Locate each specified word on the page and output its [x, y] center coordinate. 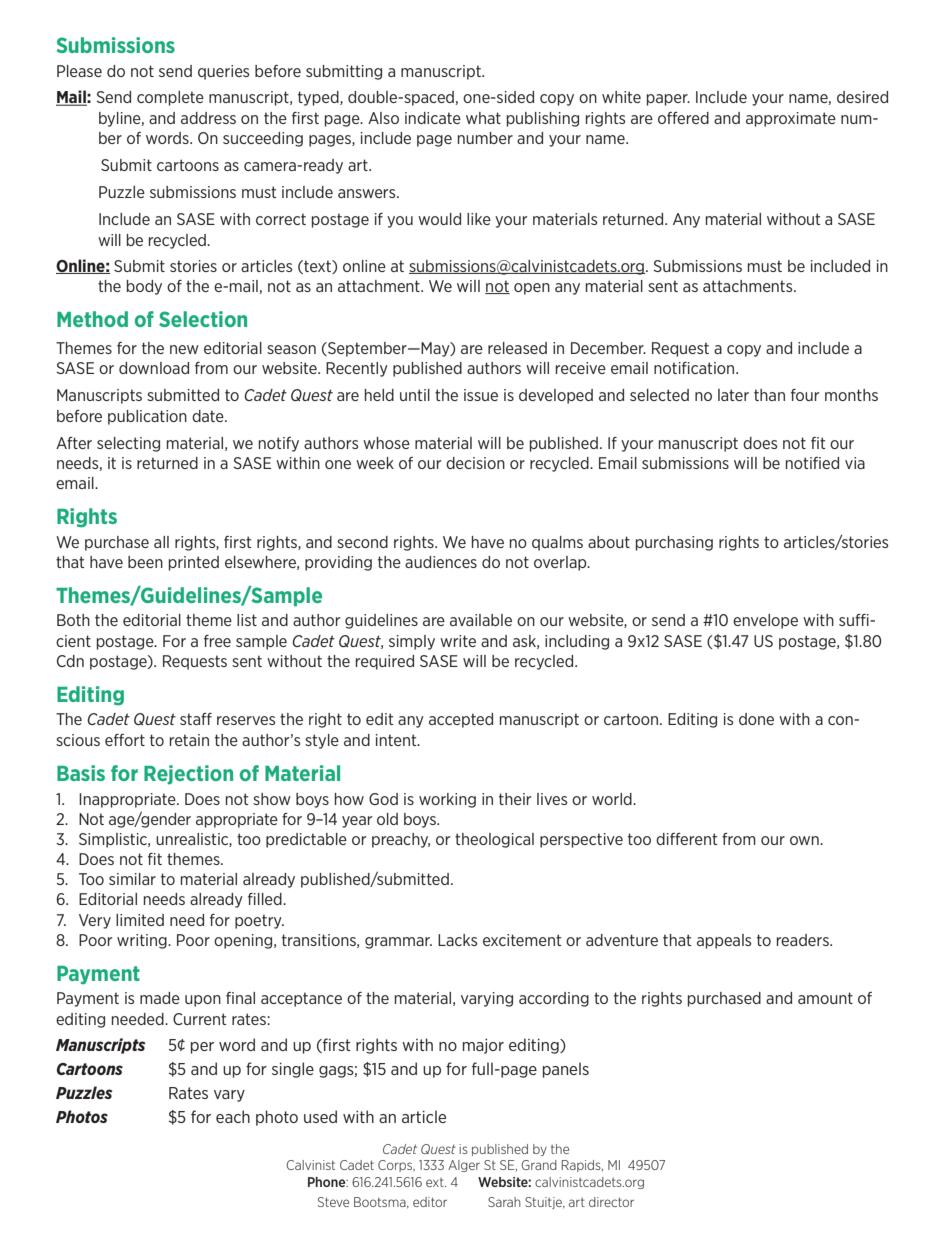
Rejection [188, 775]
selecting [128, 444]
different [686, 839]
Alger [464, 1166]
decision [475, 463]
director [611, 1202]
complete [170, 98]
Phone [328, 1182]
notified [812, 463]
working [447, 800]
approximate [791, 119]
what [483, 118]
